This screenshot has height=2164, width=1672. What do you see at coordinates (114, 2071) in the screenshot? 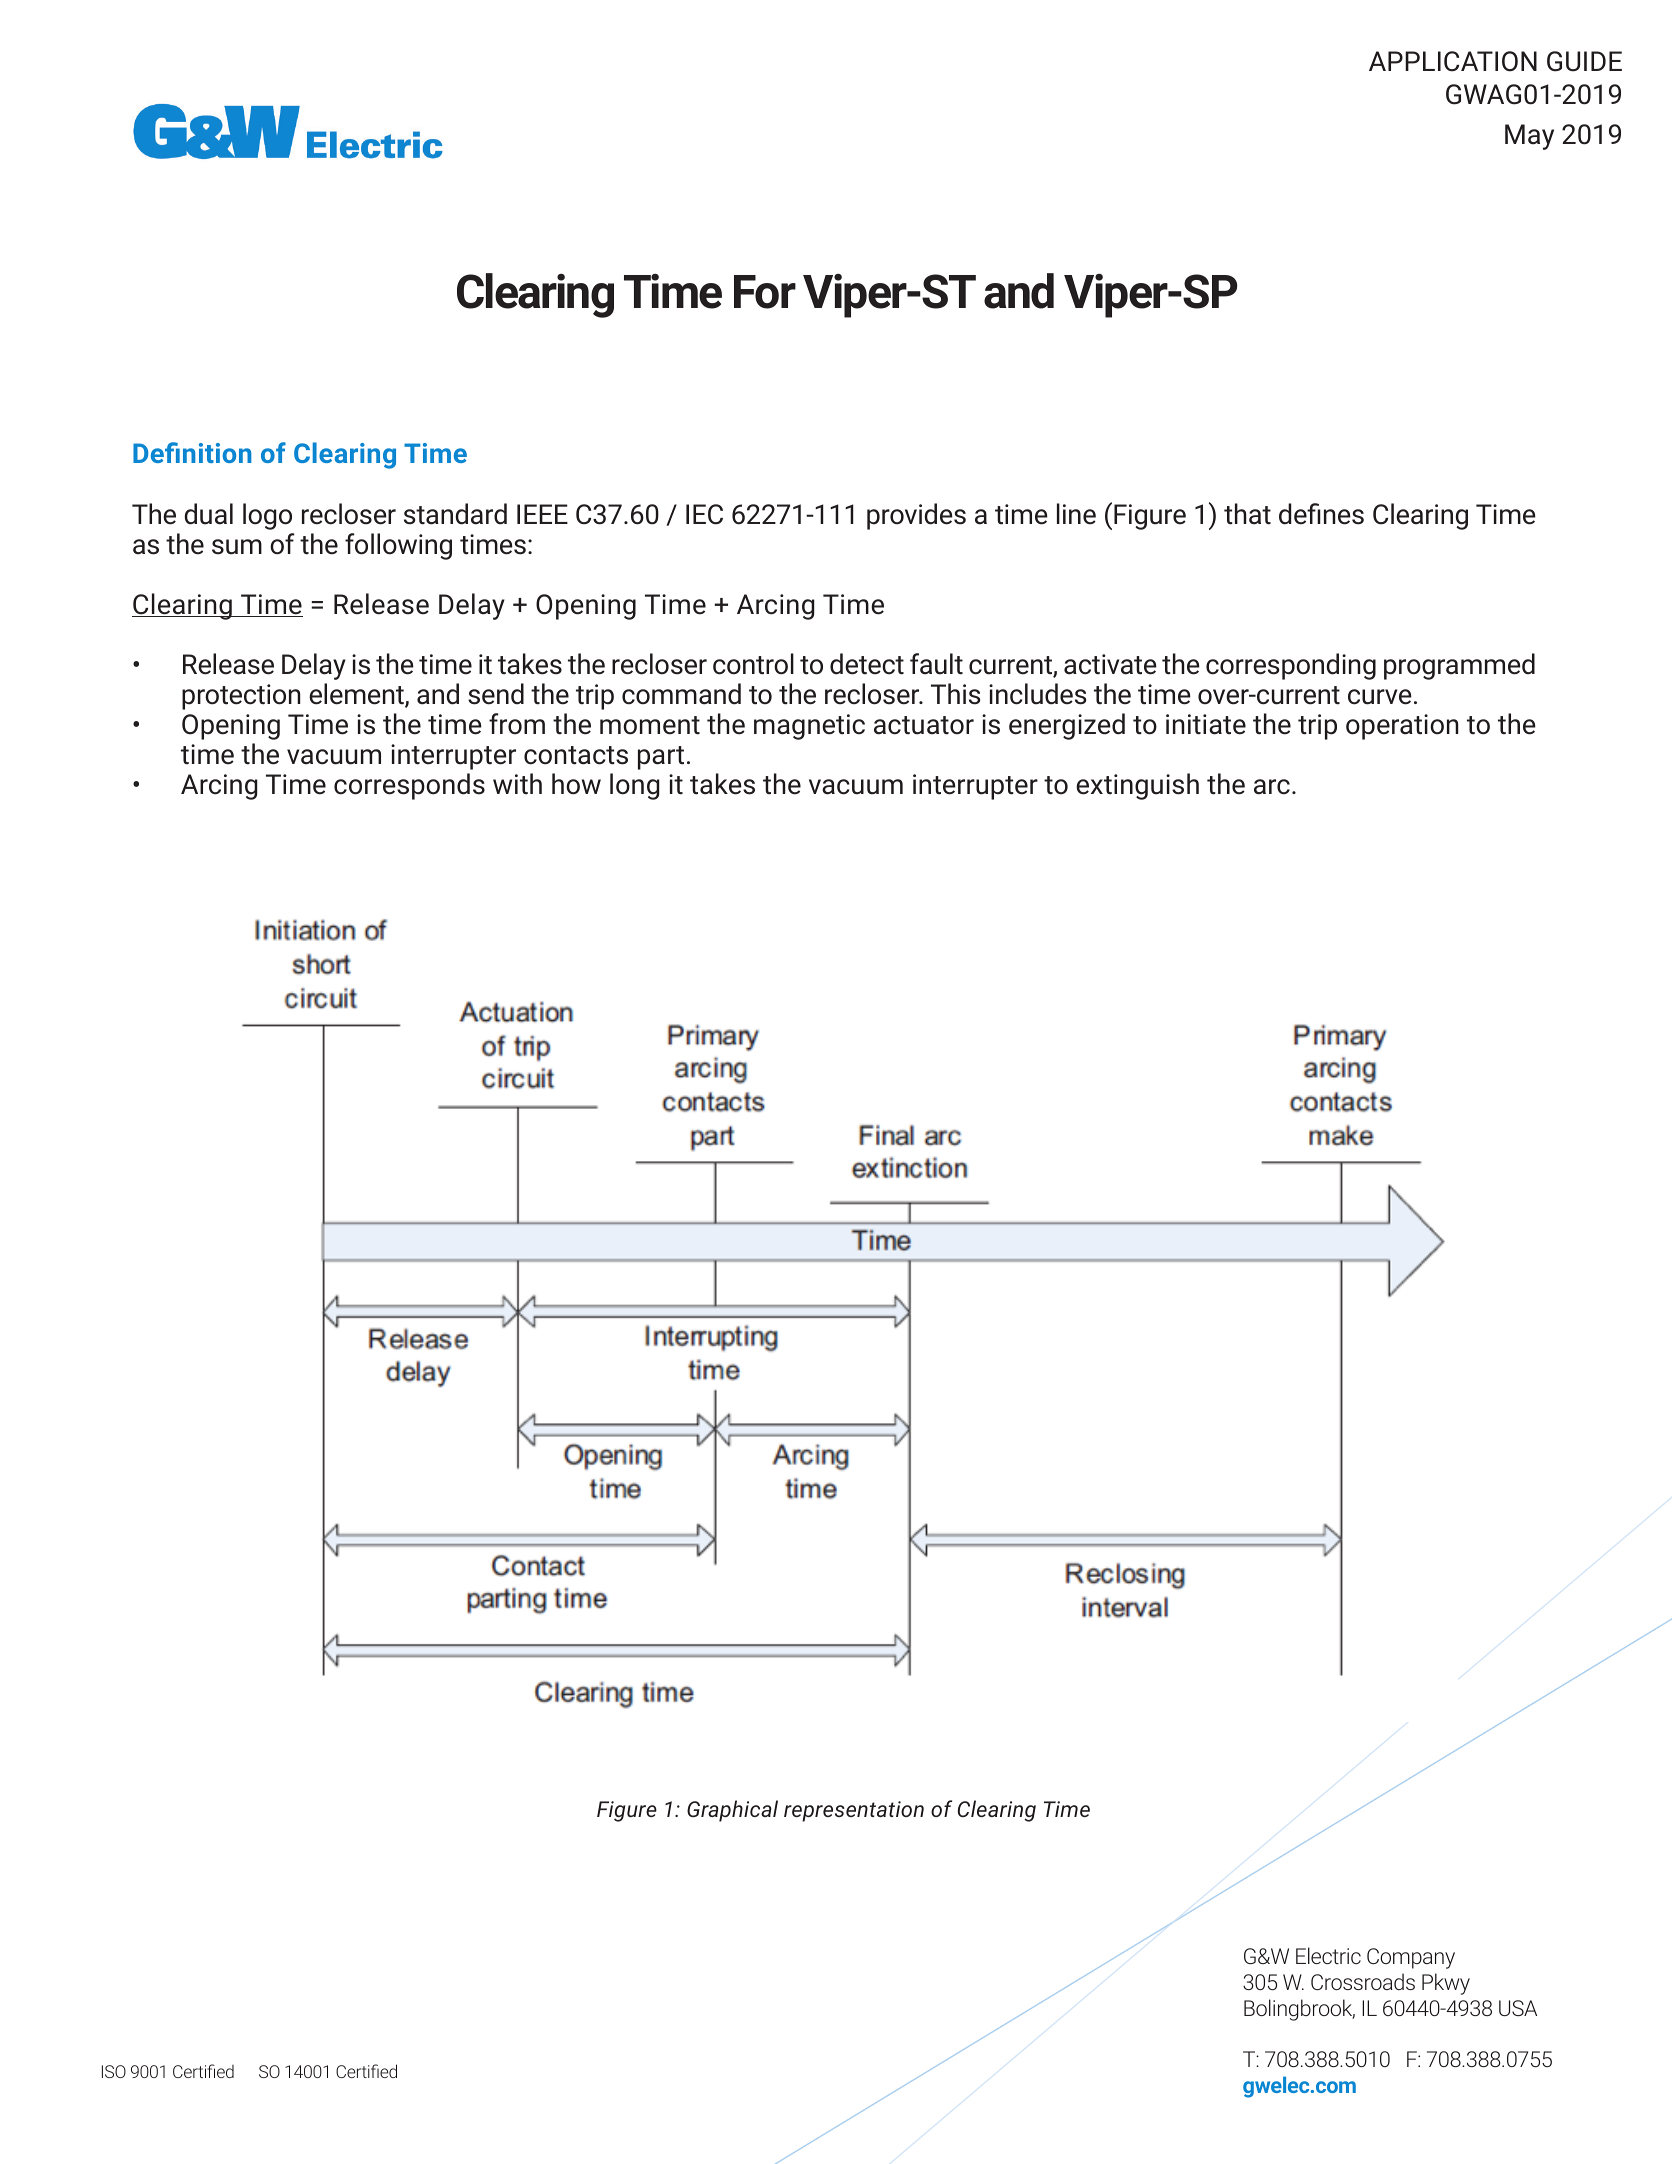
I see `ISO` at bounding box center [114, 2071].
